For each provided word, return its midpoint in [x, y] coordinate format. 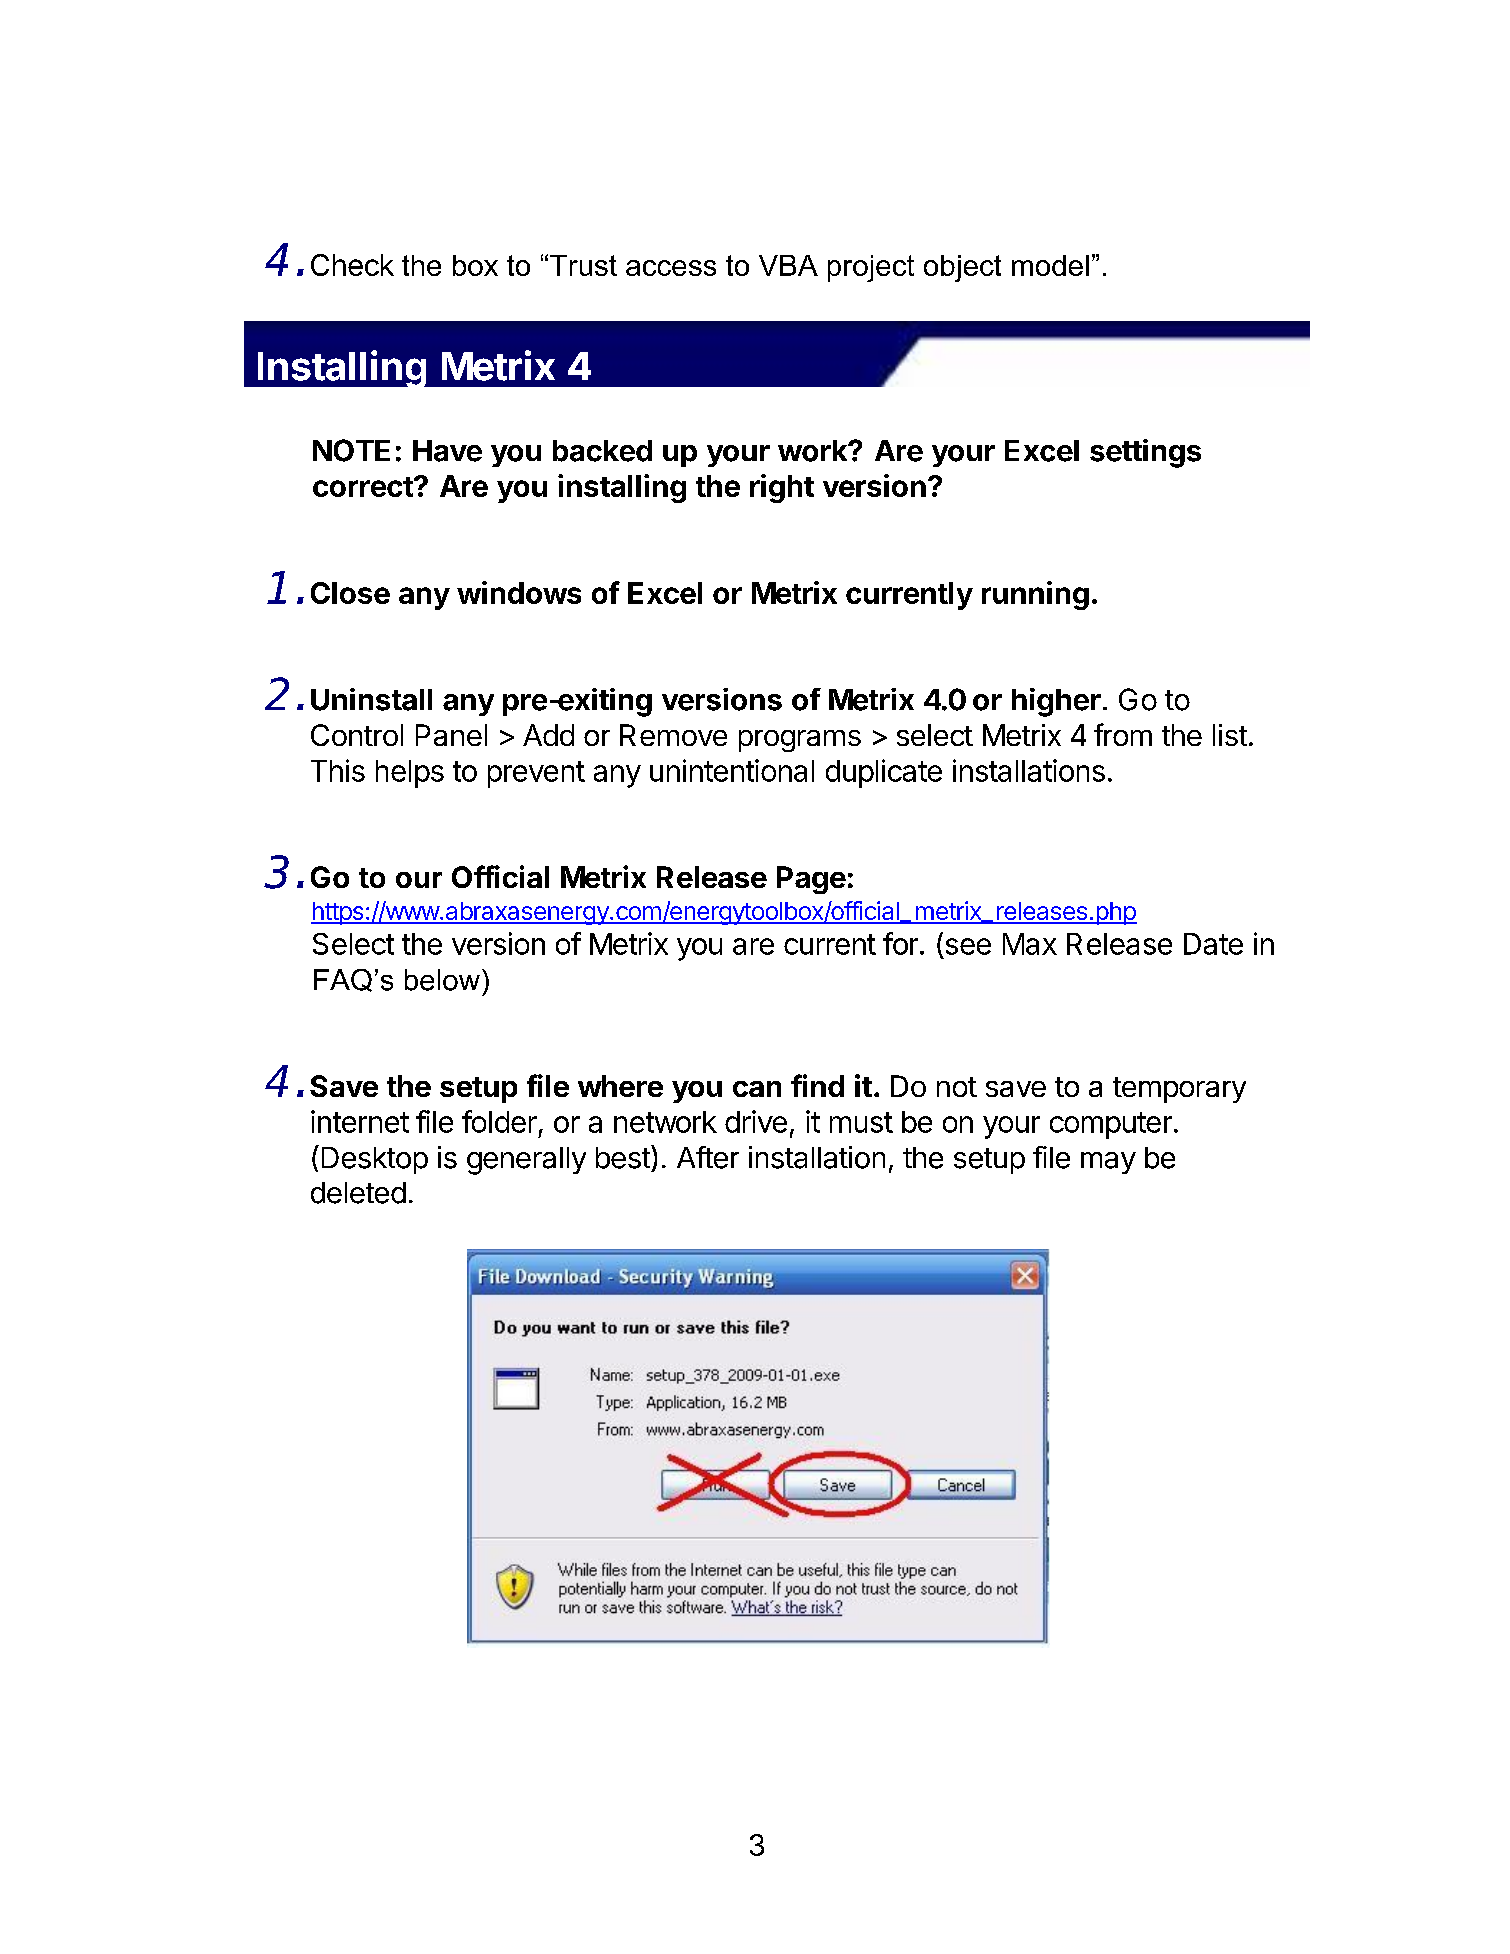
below [442, 980]
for [900, 943]
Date [1213, 944]
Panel [451, 735]
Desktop [375, 1160]
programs [800, 741]
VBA [788, 265]
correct [364, 487]
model [1050, 265]
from [1123, 734]
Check [352, 265]
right [782, 488]
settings [1145, 453]
